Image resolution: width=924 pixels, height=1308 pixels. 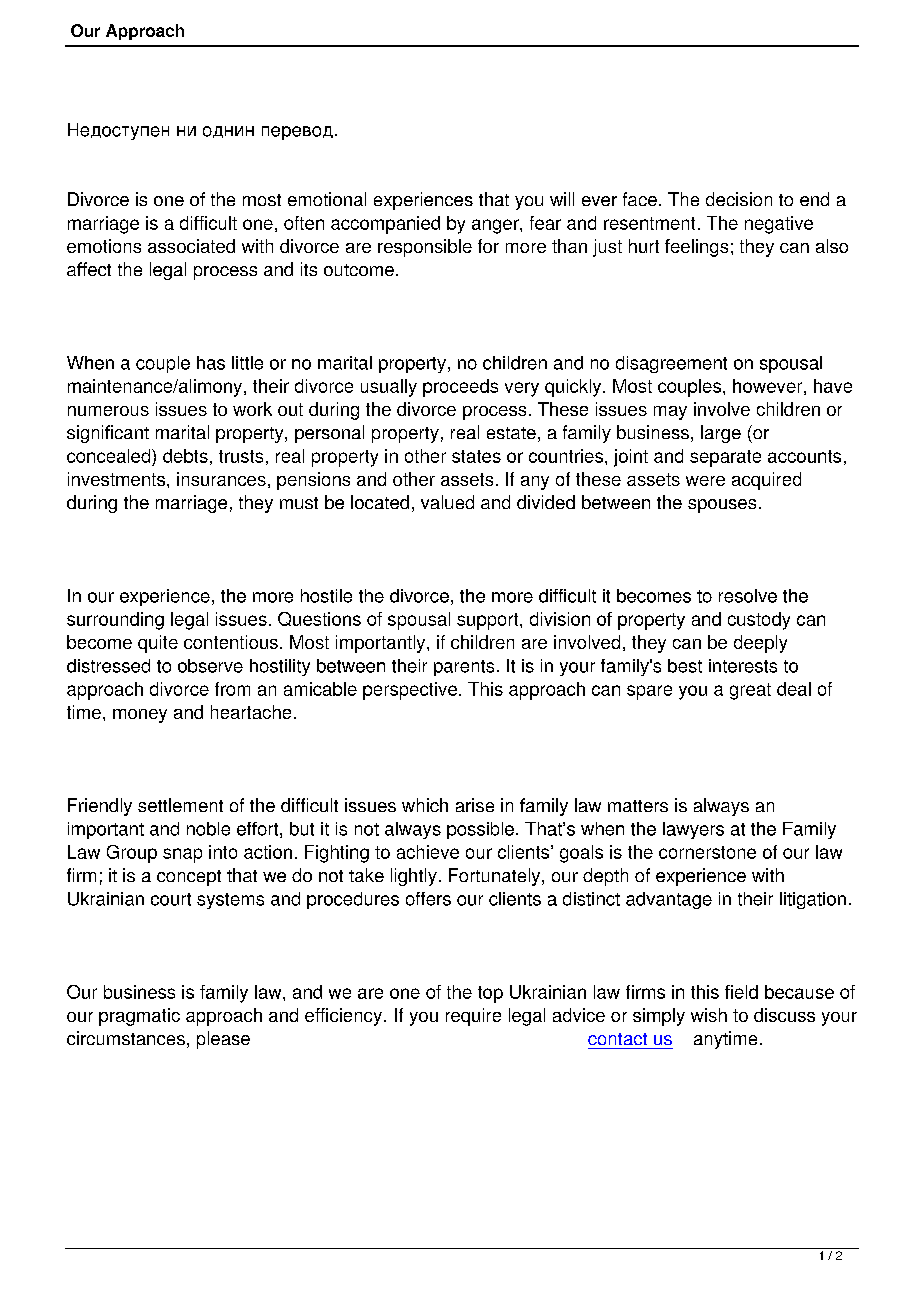 What do you see at coordinates (191, 246) in the image?
I see `associated` at bounding box center [191, 246].
